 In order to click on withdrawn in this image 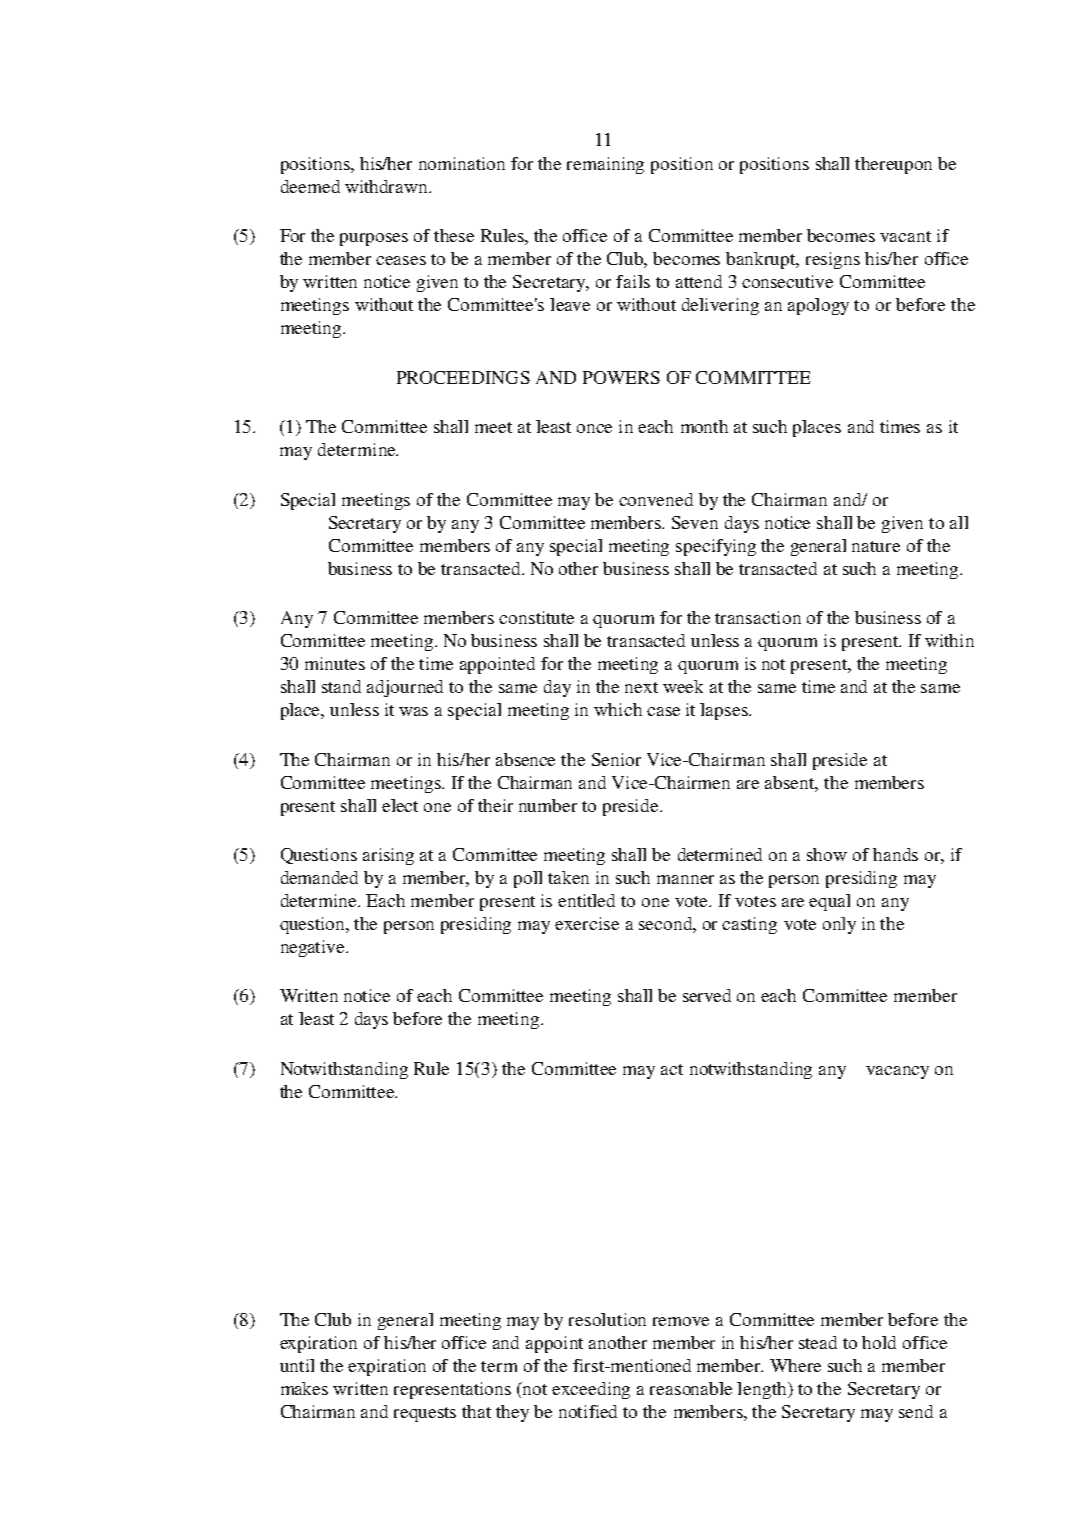, I will do `click(387, 186)`.
